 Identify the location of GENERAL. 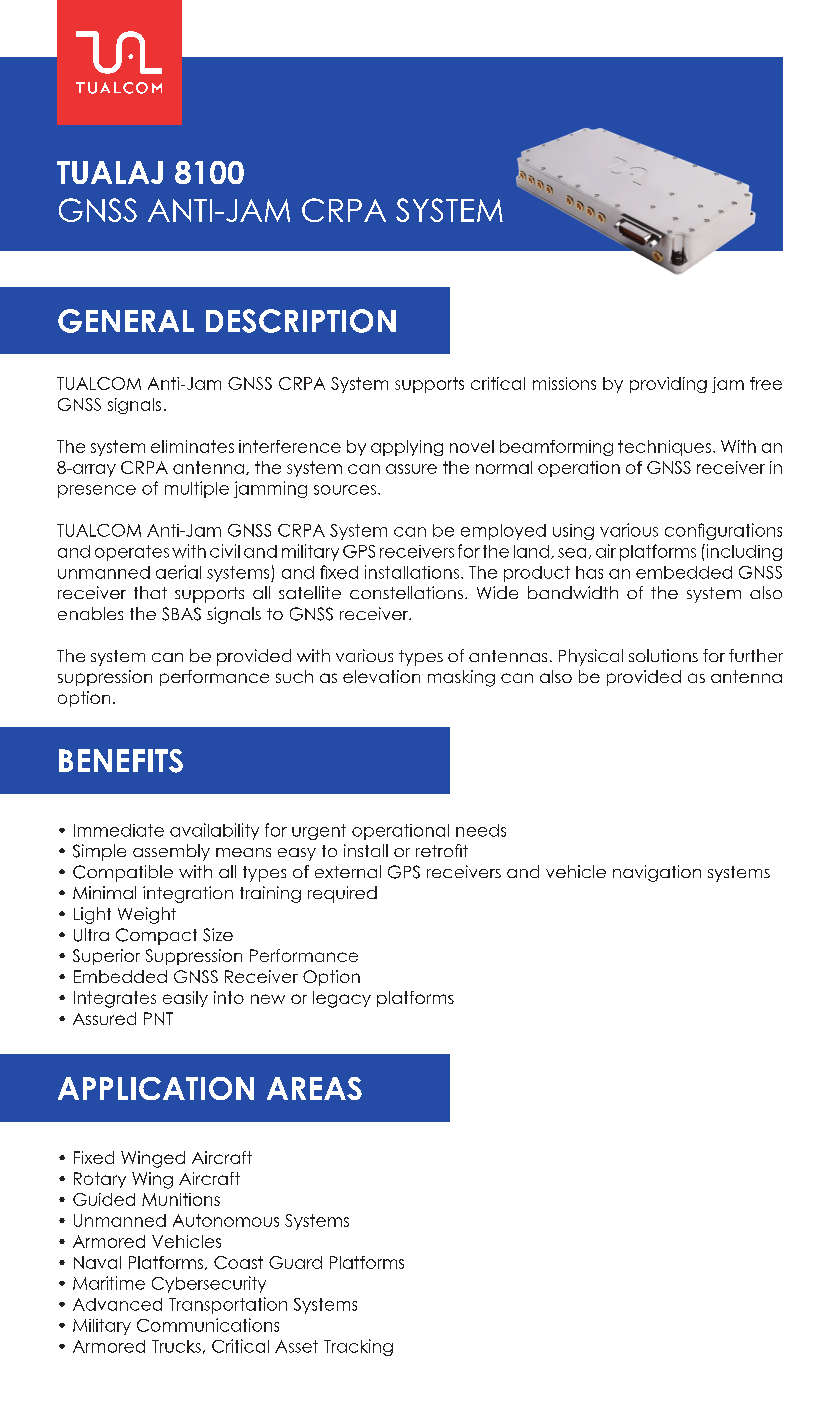
(126, 321).
